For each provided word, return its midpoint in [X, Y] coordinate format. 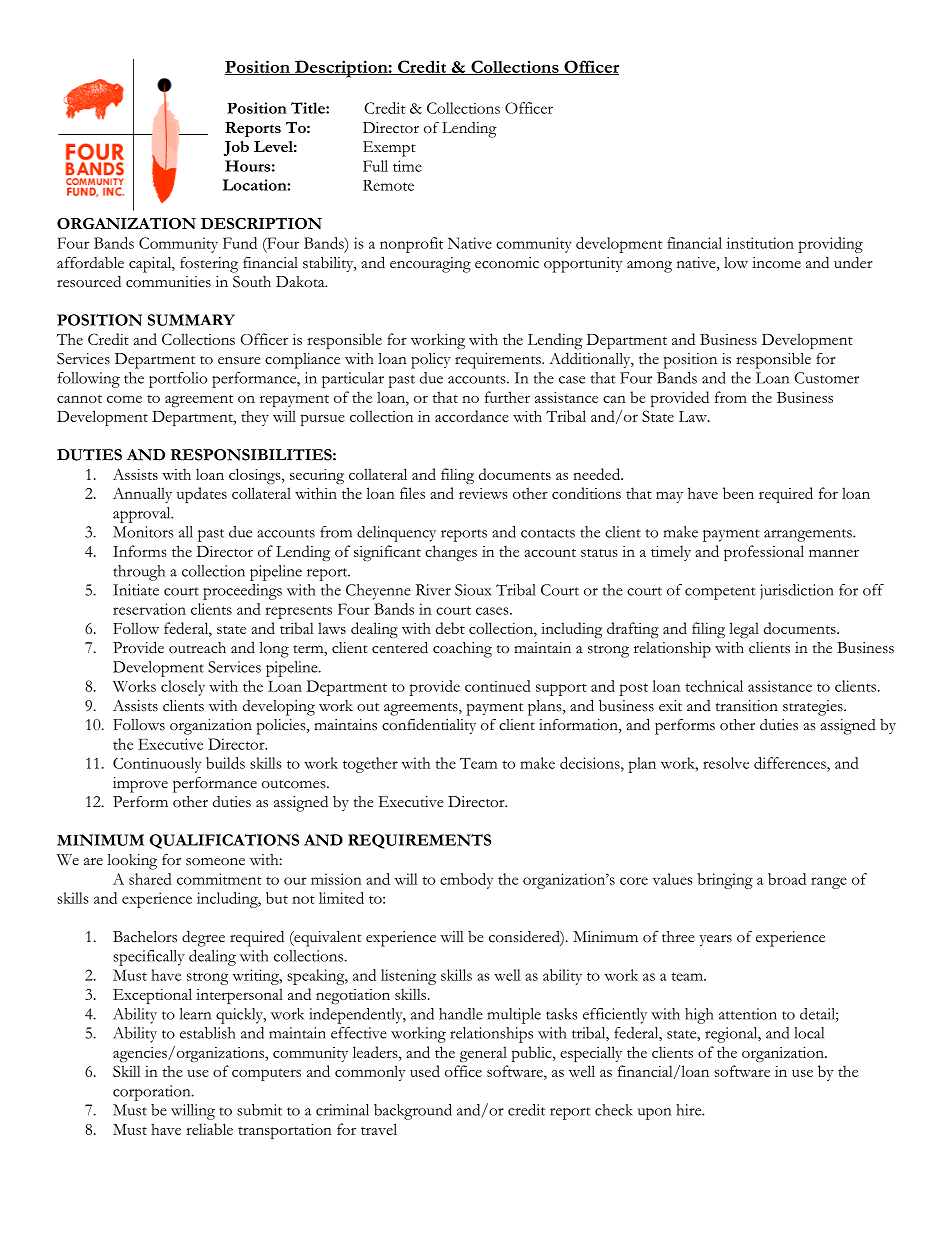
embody [466, 881]
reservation [149, 609]
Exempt [389, 149]
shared [150, 879]
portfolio [178, 380]
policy [431, 361]
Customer [826, 378]
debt [450, 628]
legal [744, 630]
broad [787, 879]
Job [236, 148]
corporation [153, 1093]
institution [760, 243]
